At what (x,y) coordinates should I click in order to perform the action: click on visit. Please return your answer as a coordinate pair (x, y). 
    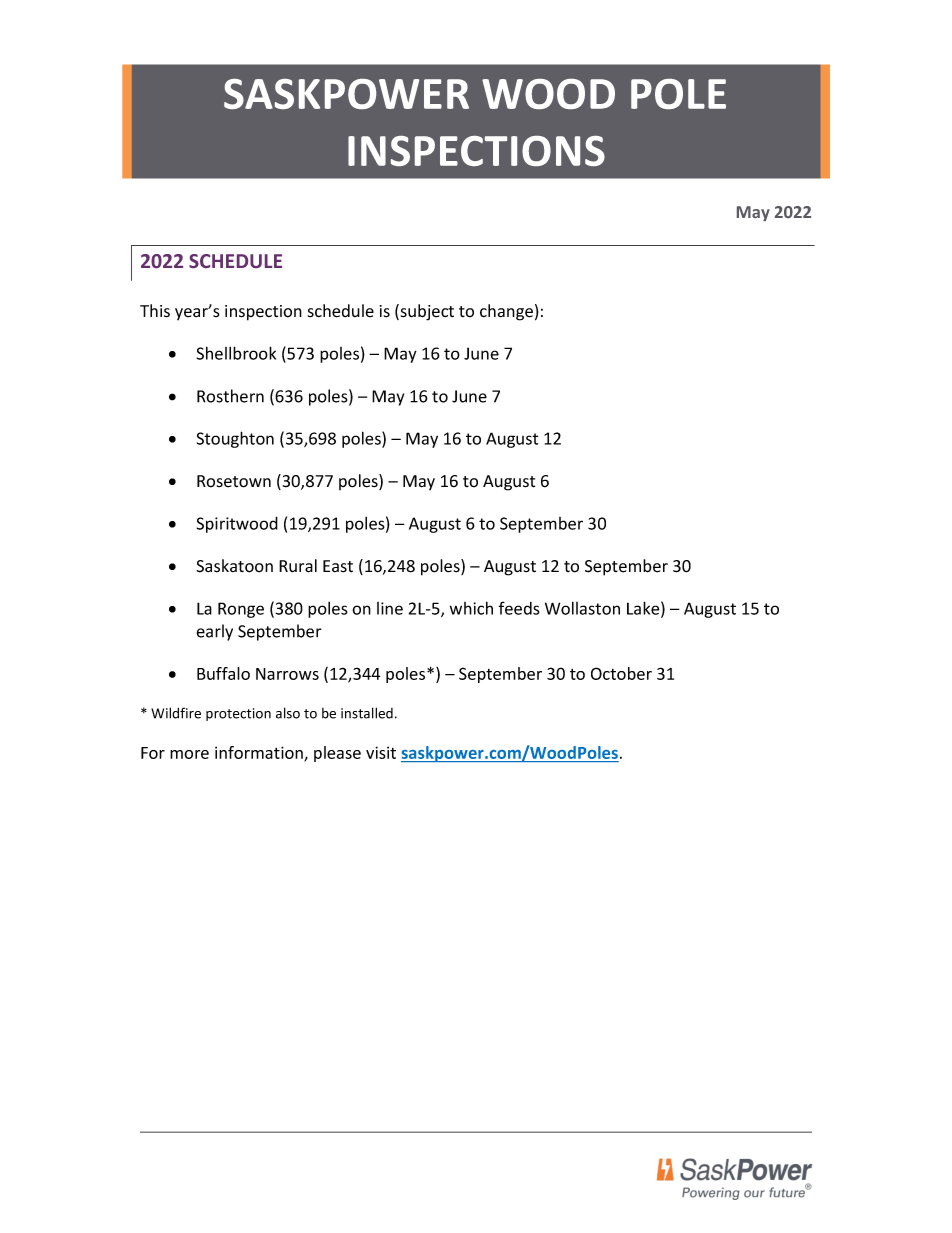
    Looking at the image, I should click on (381, 752).
